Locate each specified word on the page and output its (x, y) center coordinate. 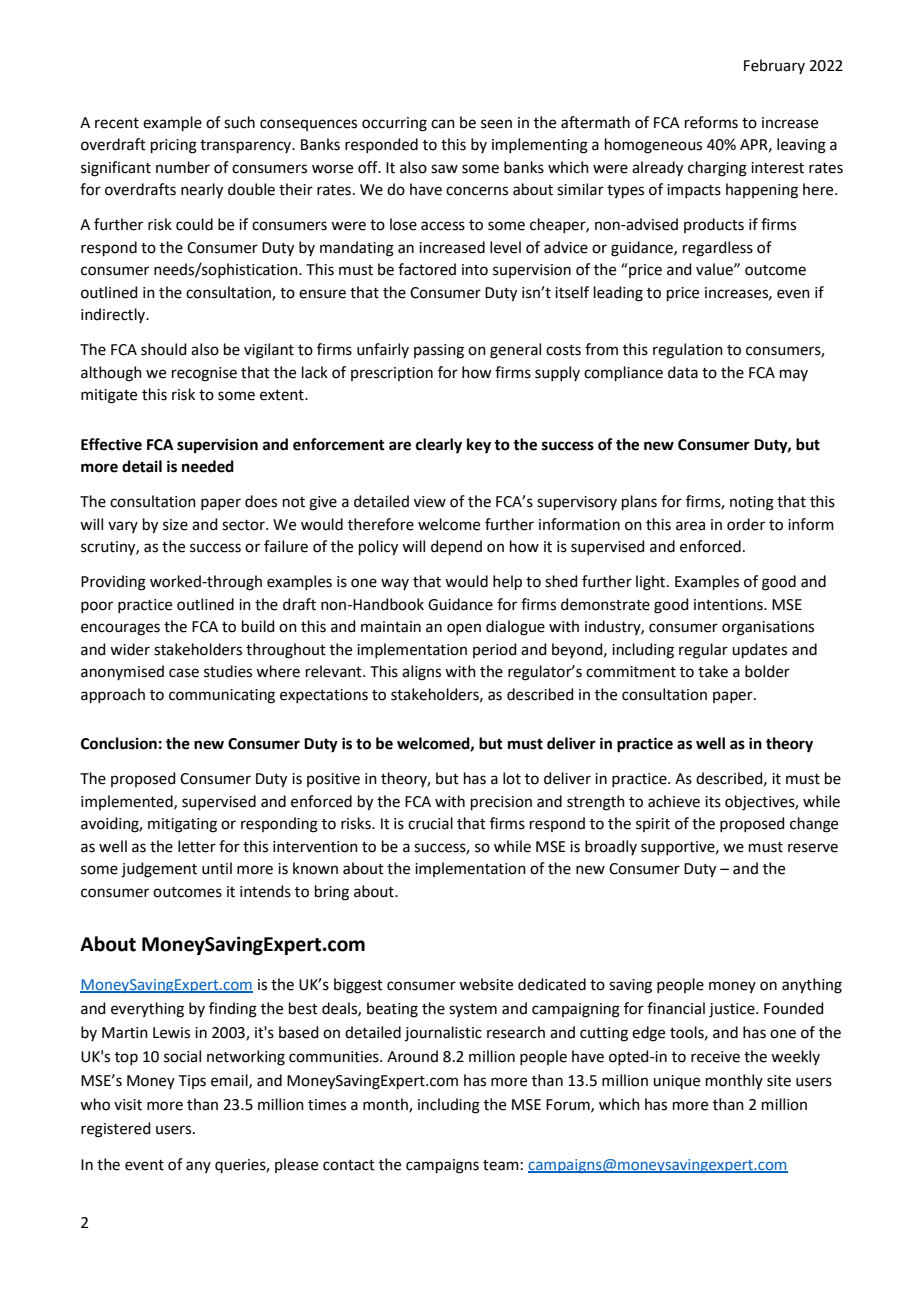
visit (128, 1105)
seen (496, 124)
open (464, 629)
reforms (711, 122)
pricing (174, 146)
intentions (729, 605)
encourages (120, 629)
